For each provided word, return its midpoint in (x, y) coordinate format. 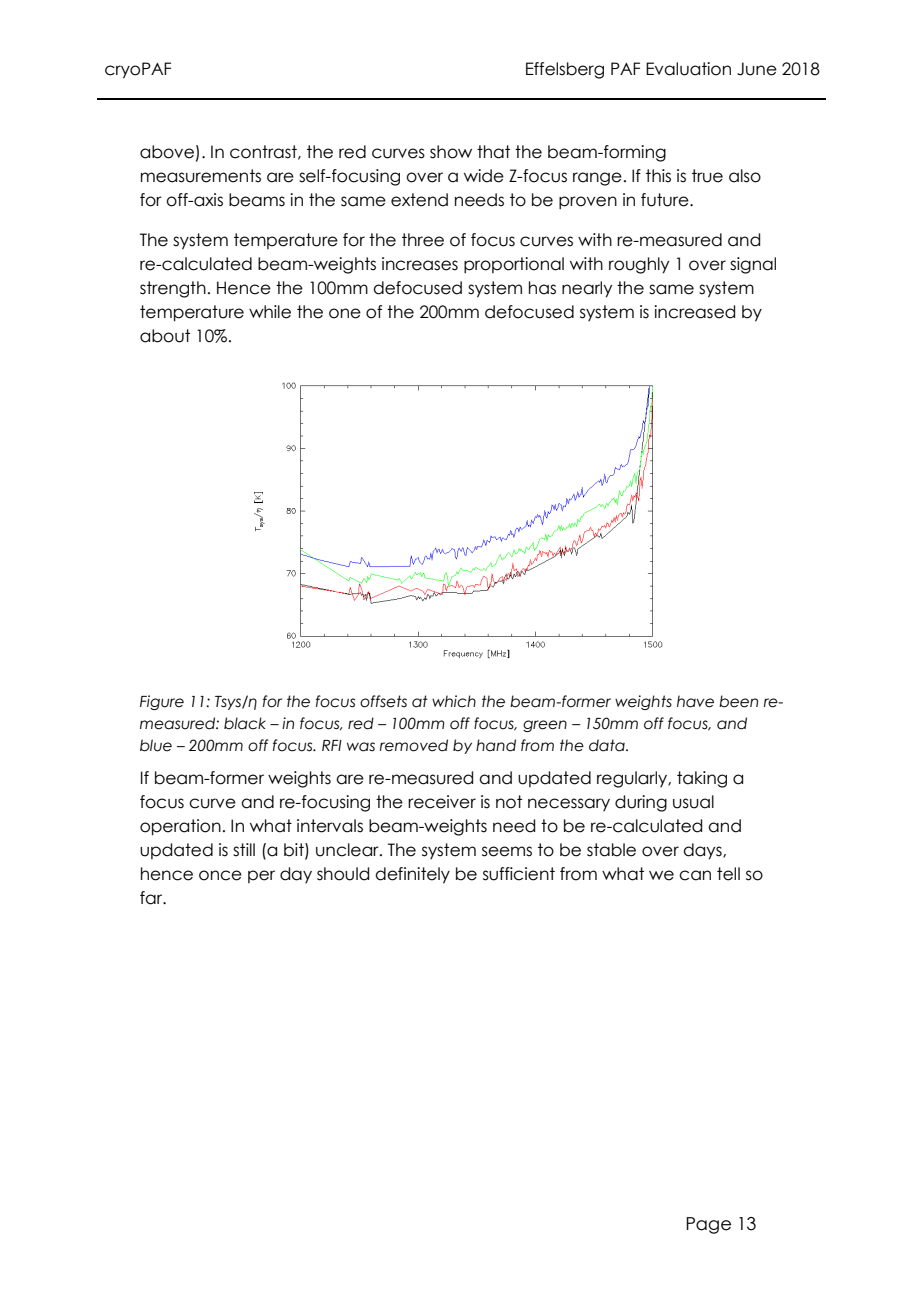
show (451, 152)
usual (693, 802)
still (244, 850)
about (165, 336)
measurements (201, 176)
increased (694, 312)
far (152, 898)
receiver (442, 802)
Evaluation (688, 69)
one (345, 313)
